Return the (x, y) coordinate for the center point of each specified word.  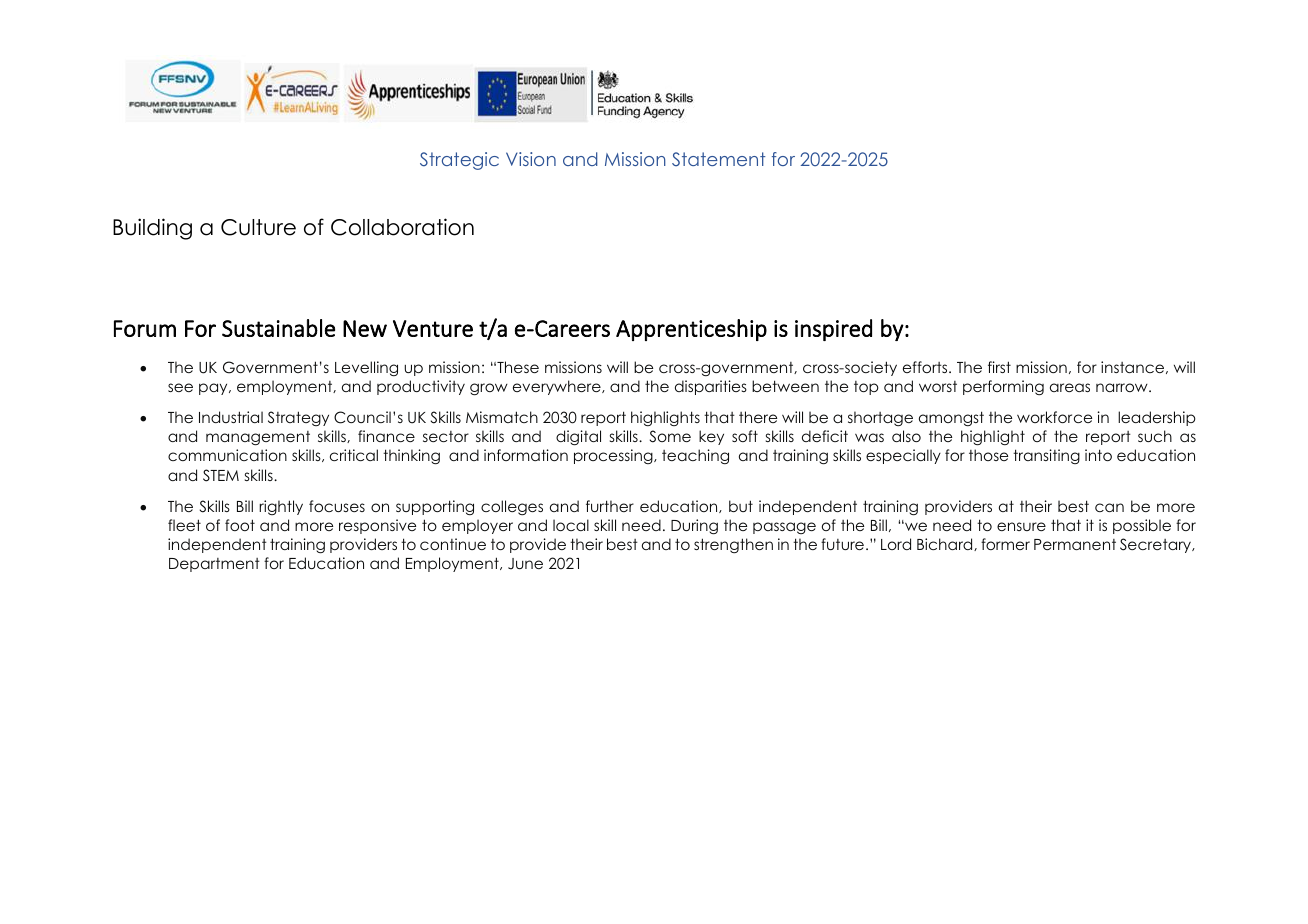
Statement (719, 159)
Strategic (459, 161)
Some (670, 436)
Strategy (298, 418)
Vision (531, 159)
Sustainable (278, 328)
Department (214, 565)
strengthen (733, 545)
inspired (833, 330)
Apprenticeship (691, 330)
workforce (1054, 417)
